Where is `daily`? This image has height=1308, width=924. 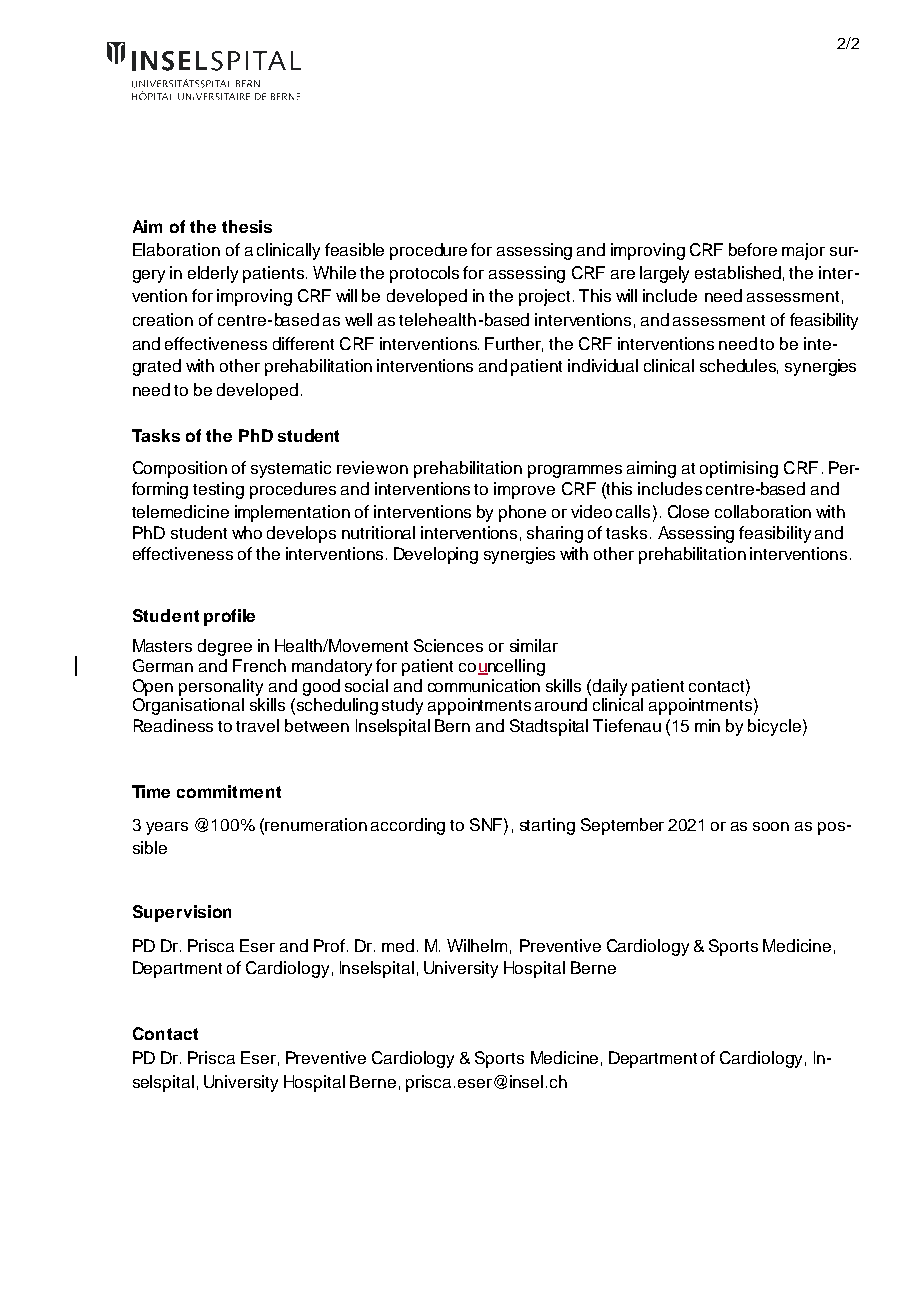
daily is located at coordinates (610, 687).
